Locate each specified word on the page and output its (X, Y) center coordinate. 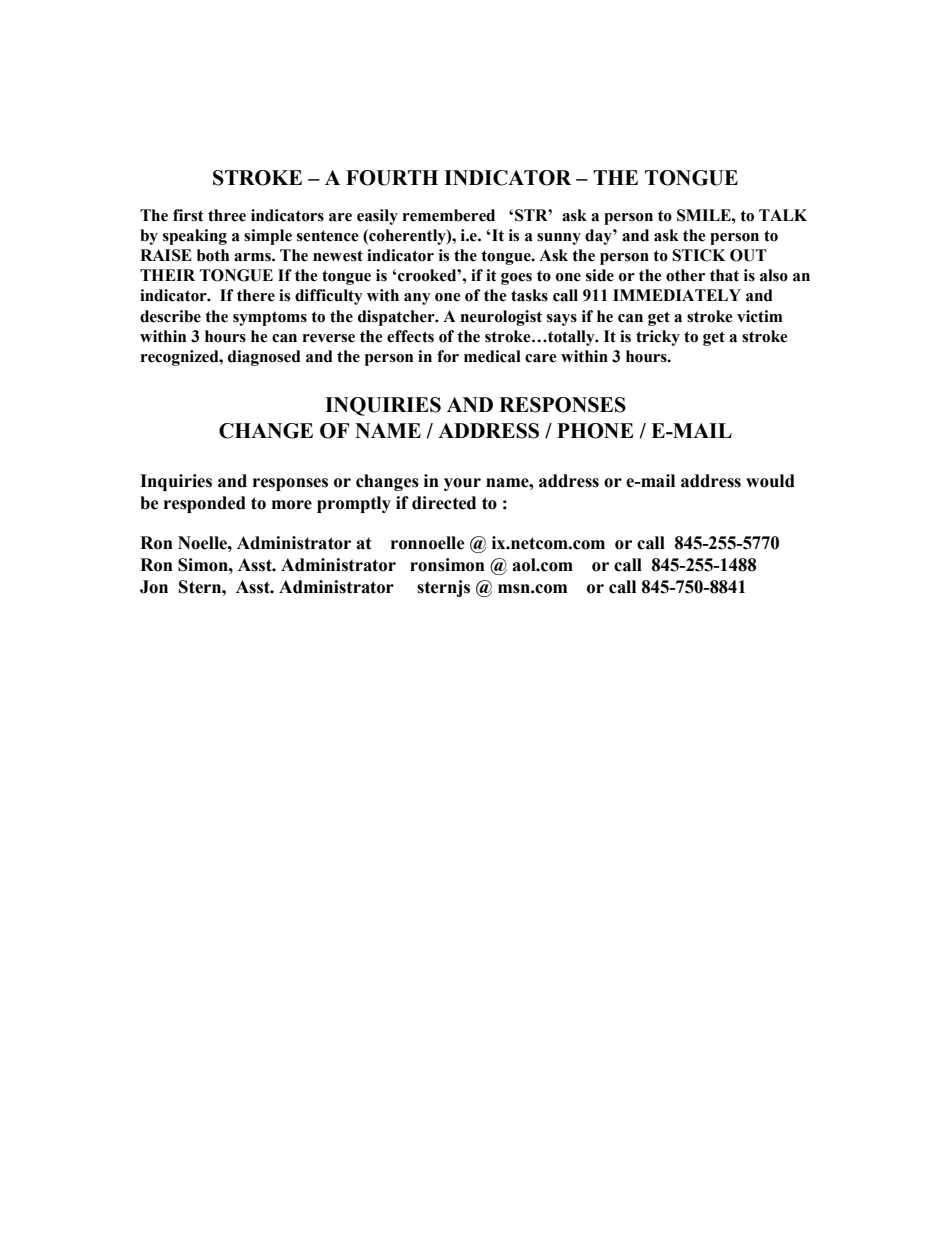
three (227, 215)
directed (444, 503)
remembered (449, 215)
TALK (783, 215)
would (770, 481)
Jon (154, 587)
